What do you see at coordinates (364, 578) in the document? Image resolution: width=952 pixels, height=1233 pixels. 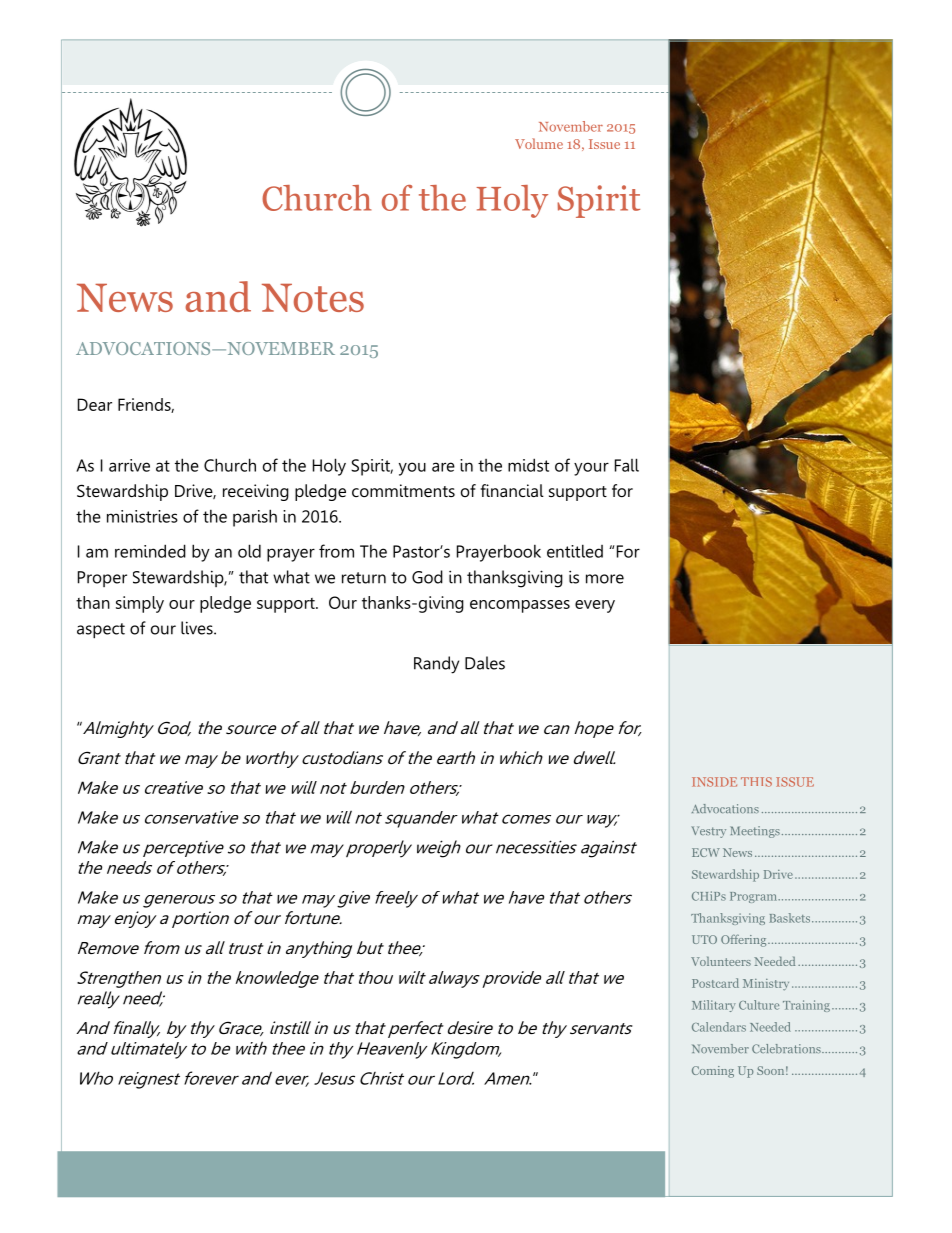 I see `return` at bounding box center [364, 578].
